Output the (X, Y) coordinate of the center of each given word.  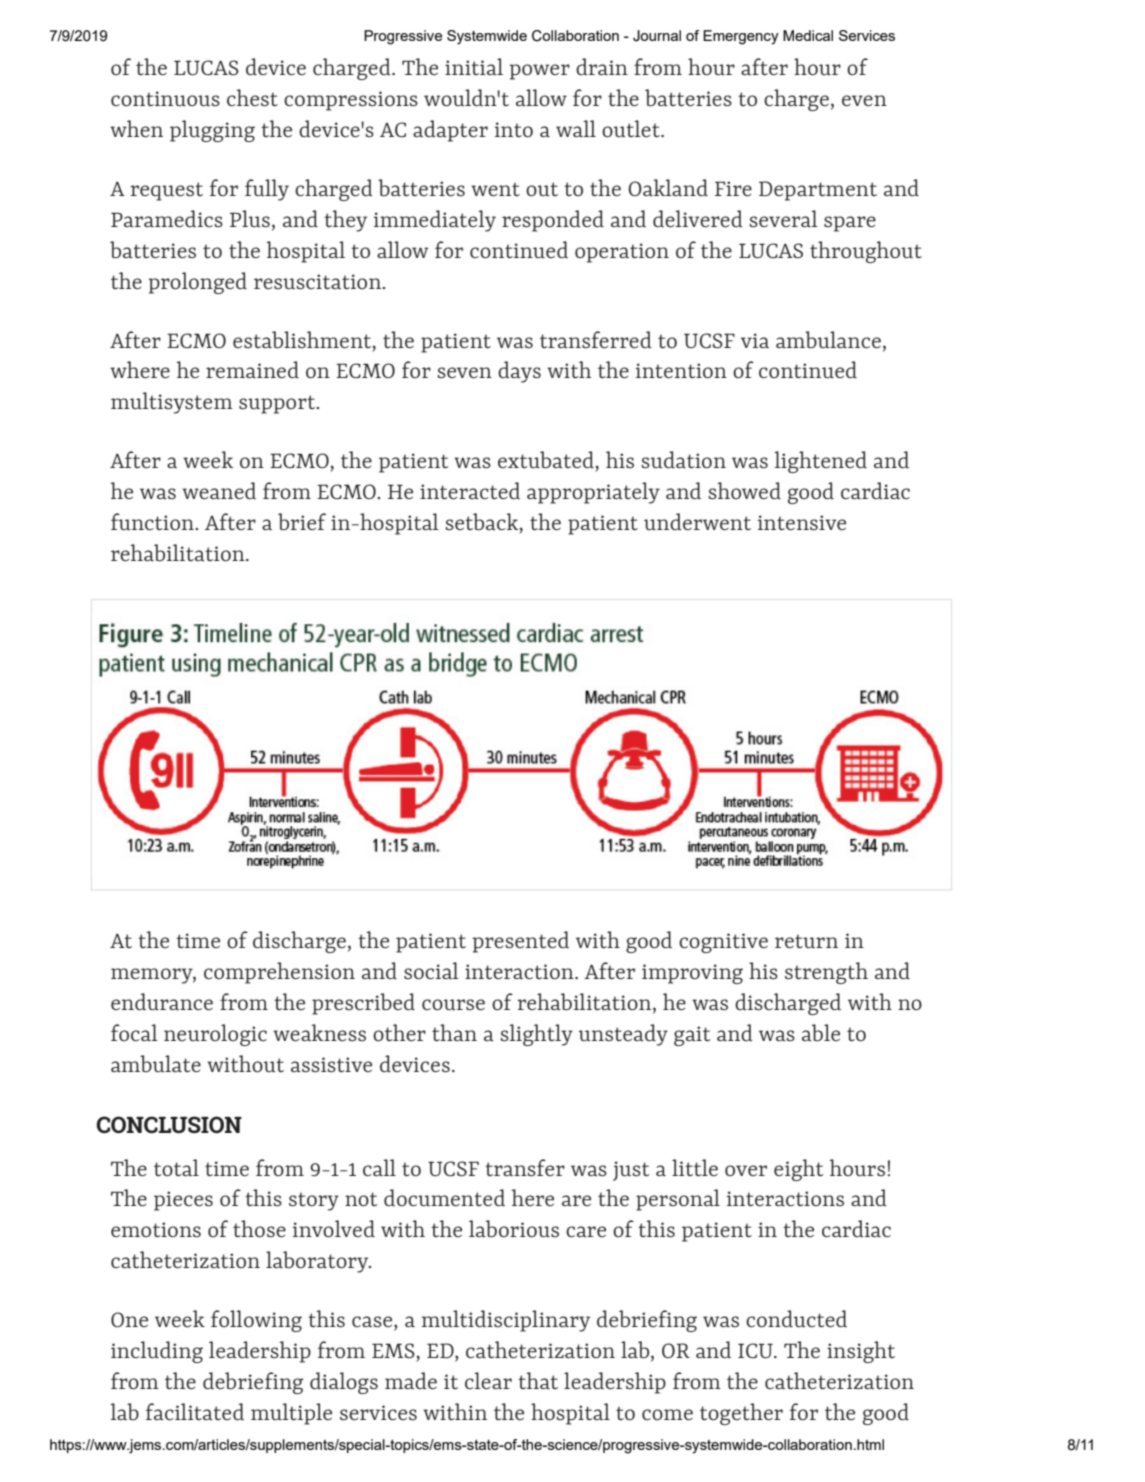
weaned (219, 490)
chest (252, 97)
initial (474, 66)
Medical (808, 35)
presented (520, 942)
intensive (801, 522)
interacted (470, 490)
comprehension (279, 973)
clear (488, 1380)
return (806, 941)
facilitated (195, 1411)
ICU (756, 1351)
